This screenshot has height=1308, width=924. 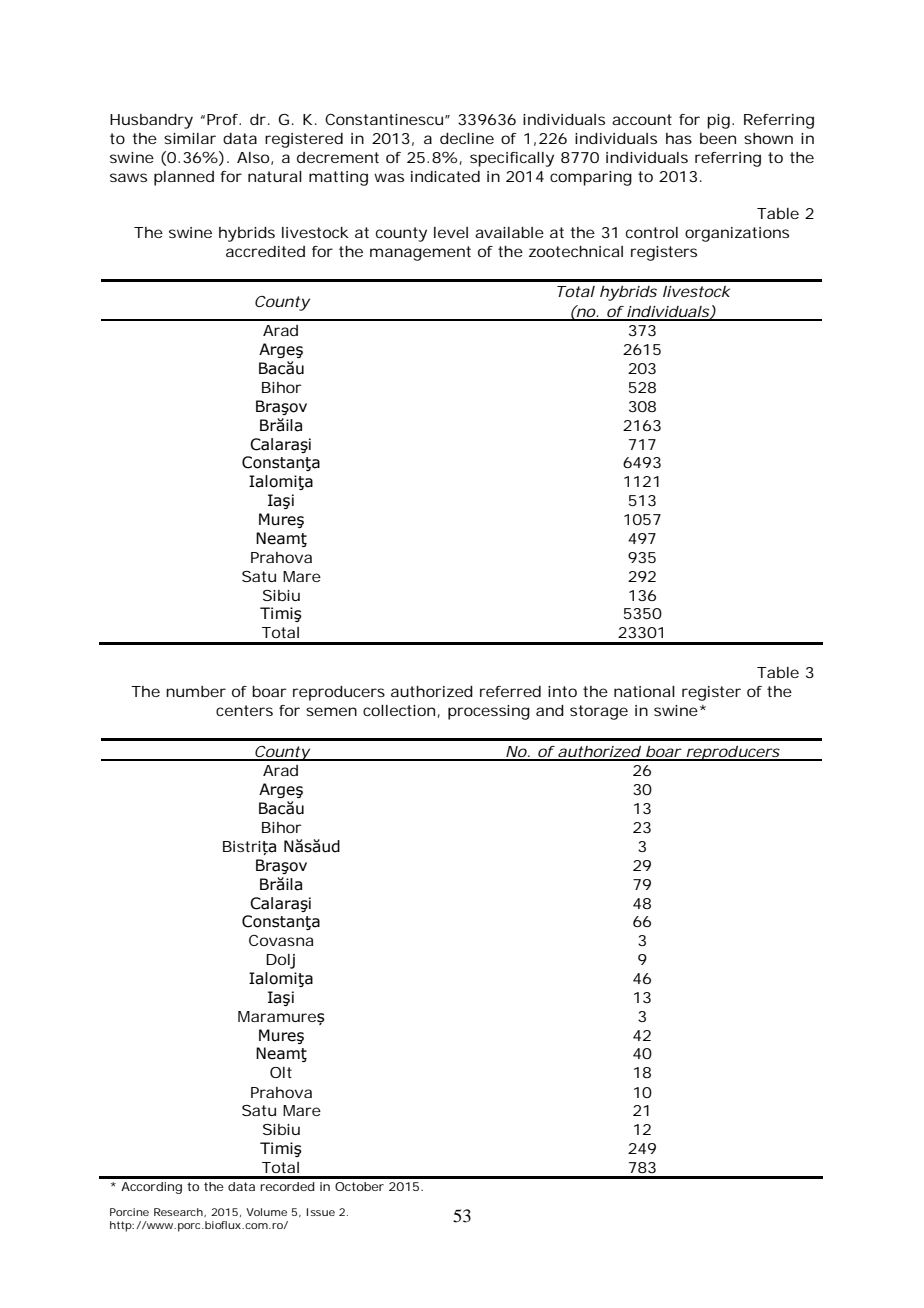 I want to click on Issue, so click(x=320, y=1212).
